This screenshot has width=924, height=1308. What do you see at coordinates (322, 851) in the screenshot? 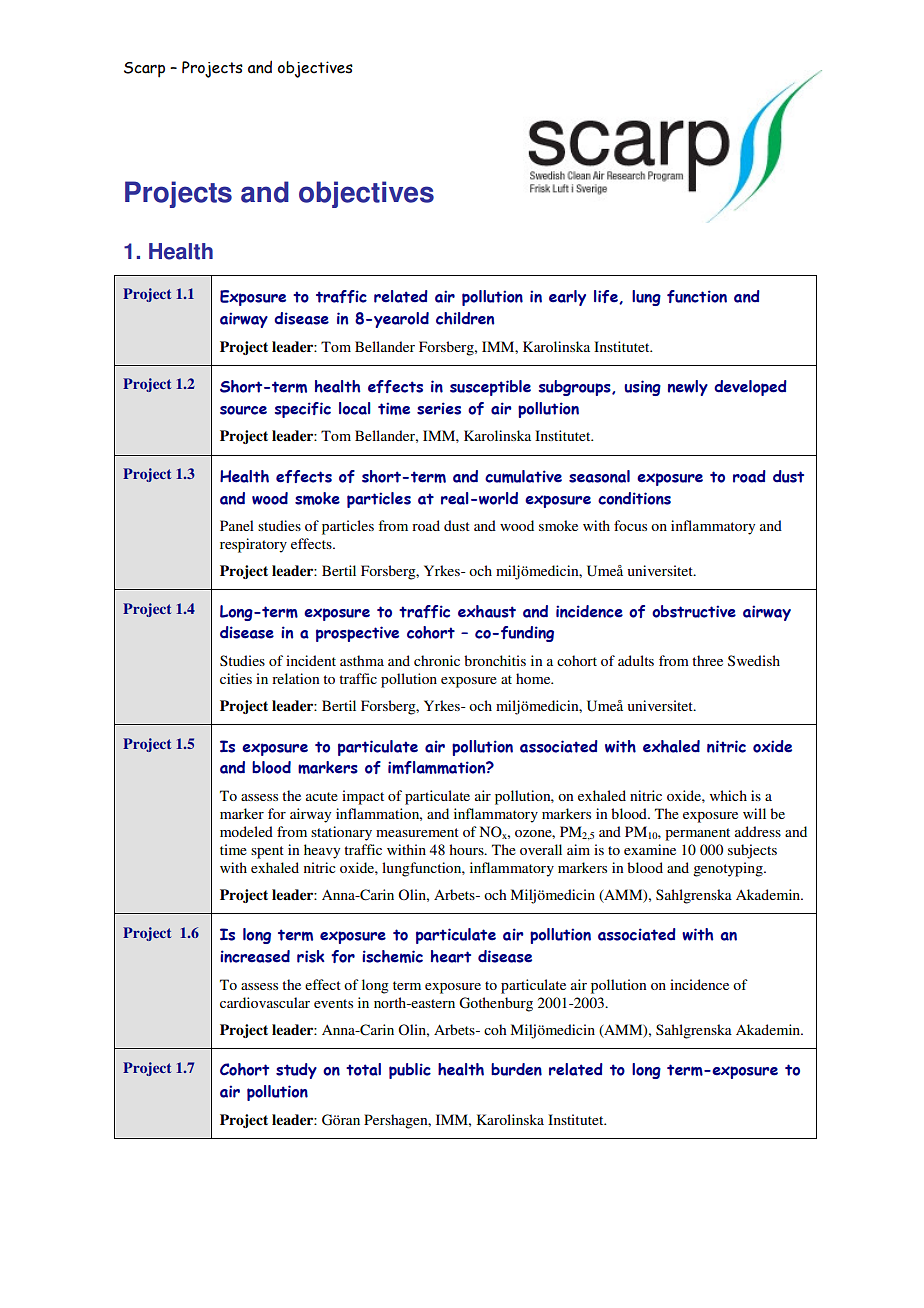
I see `heavy` at bounding box center [322, 851].
